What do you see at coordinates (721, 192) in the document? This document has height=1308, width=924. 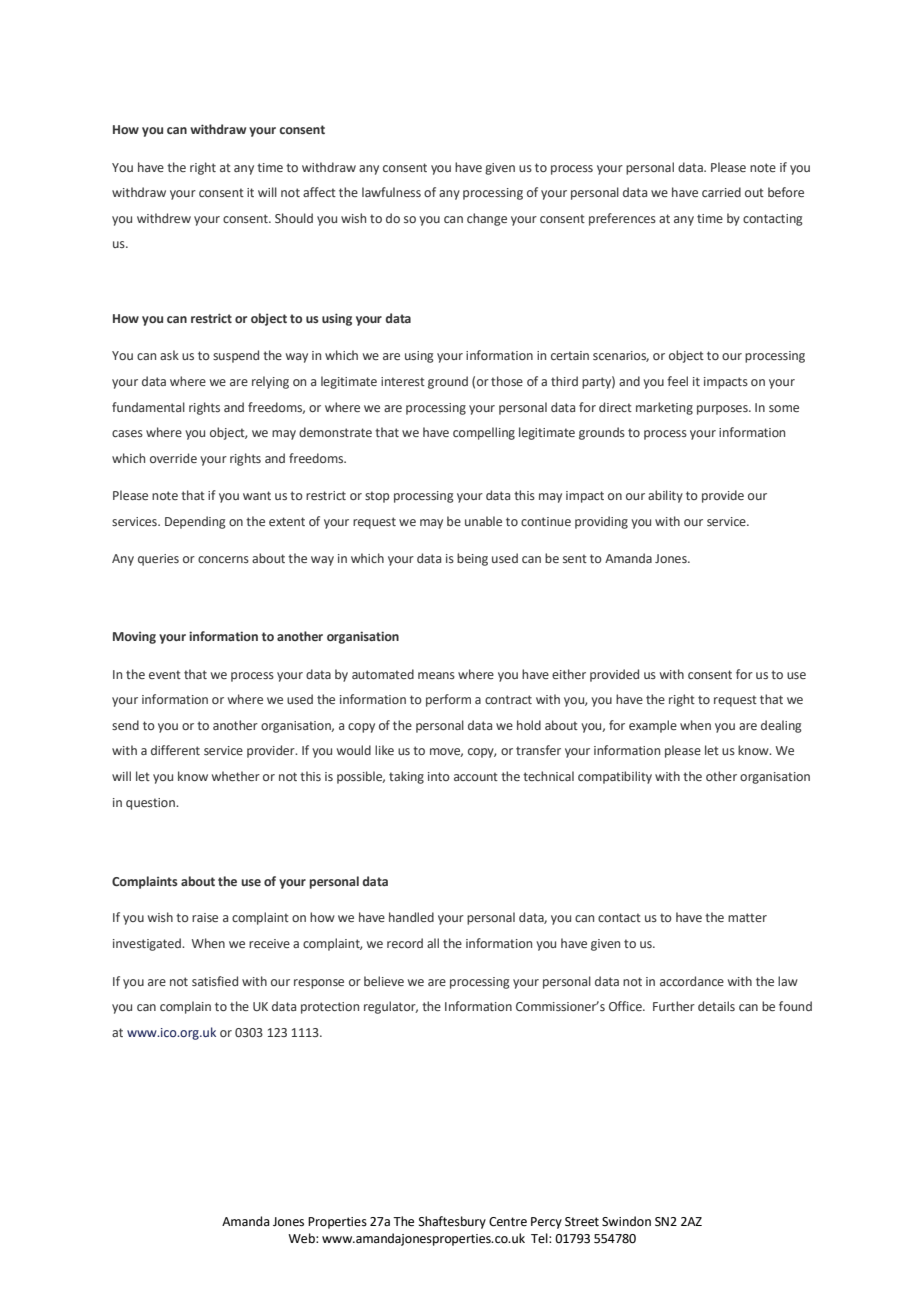 I see `carried` at bounding box center [721, 192].
